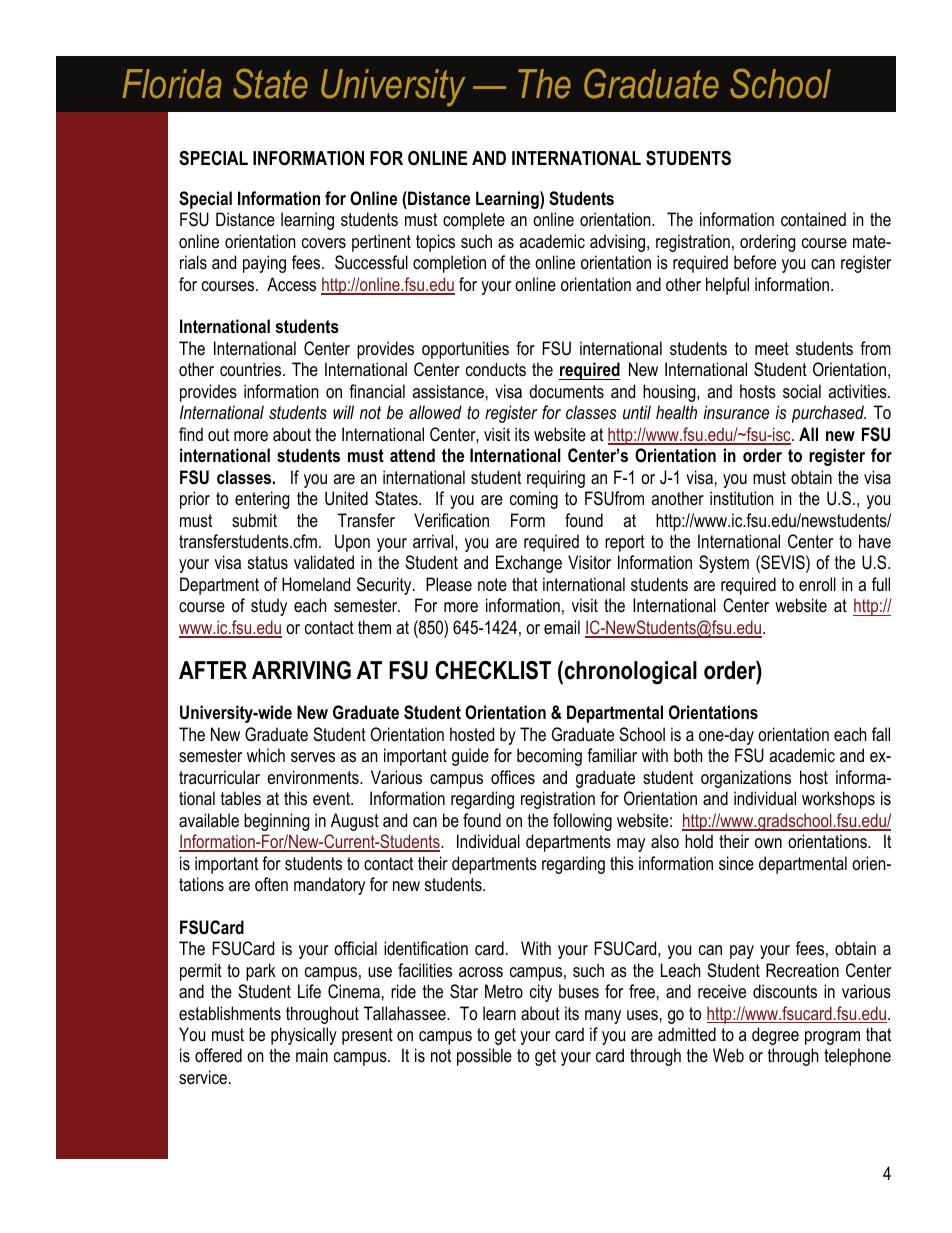 Image resolution: width=952 pixels, height=1233 pixels. I want to click on possible, so click(484, 1057).
